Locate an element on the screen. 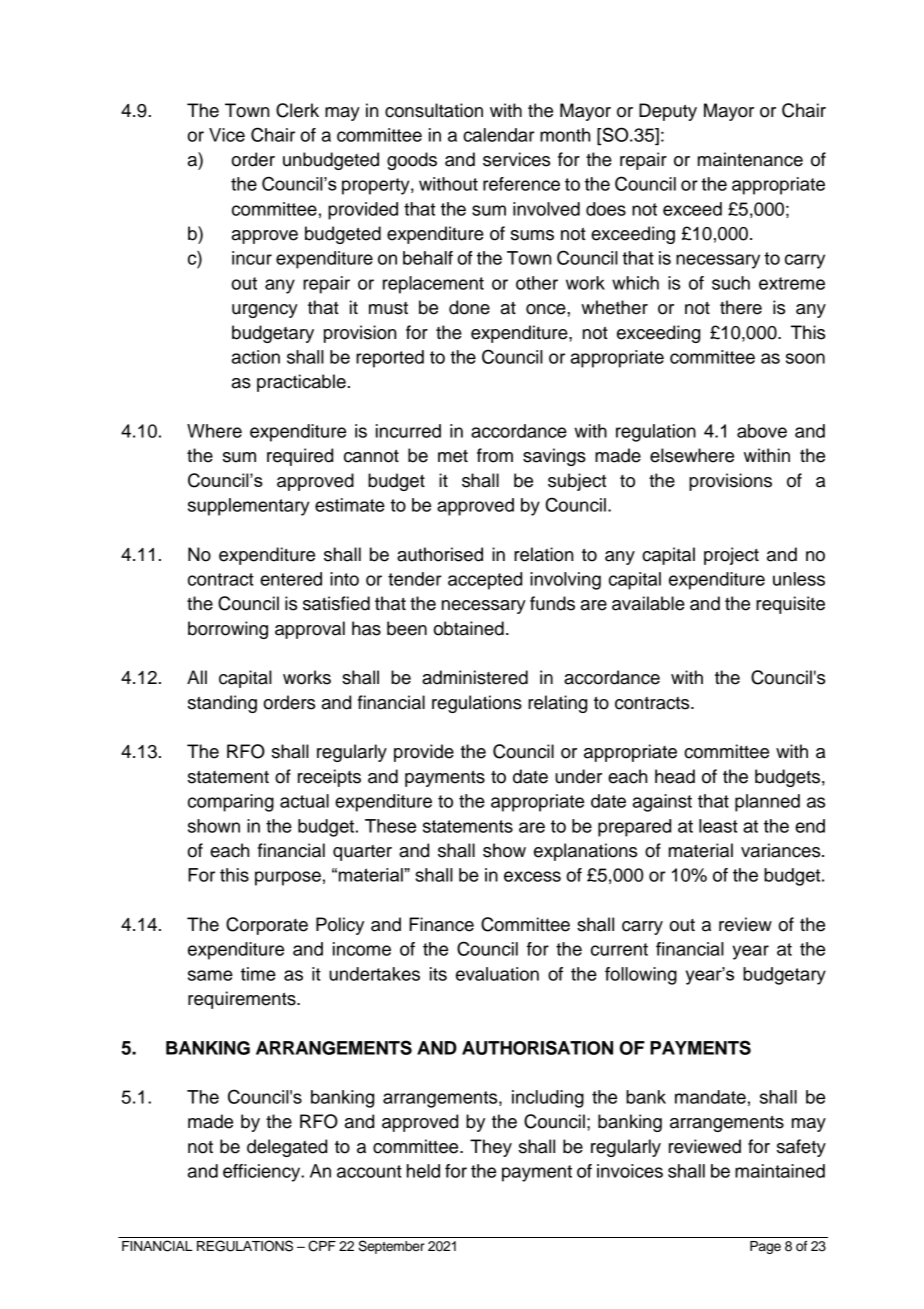 The height and width of the screenshot is (1309, 924). reference is located at coordinates (521, 184).
